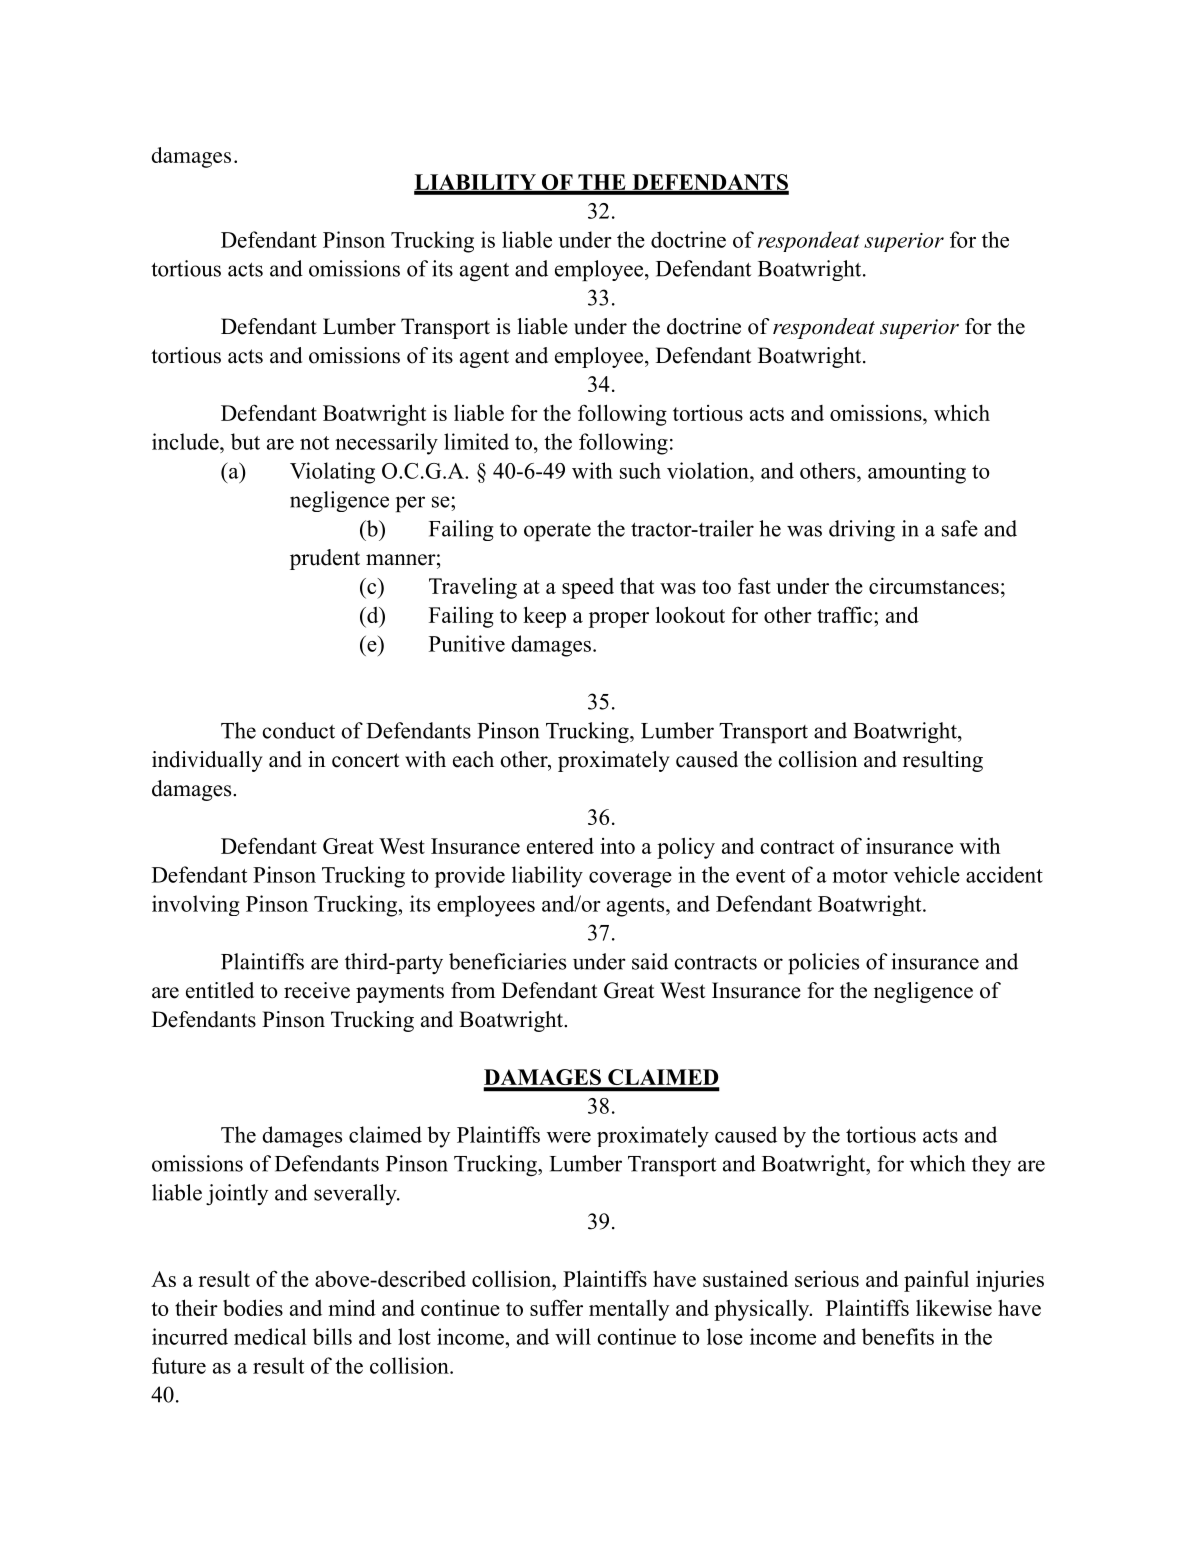 This page has width=1203, height=1557. What do you see at coordinates (917, 473) in the page?
I see `amounting` at bounding box center [917, 473].
